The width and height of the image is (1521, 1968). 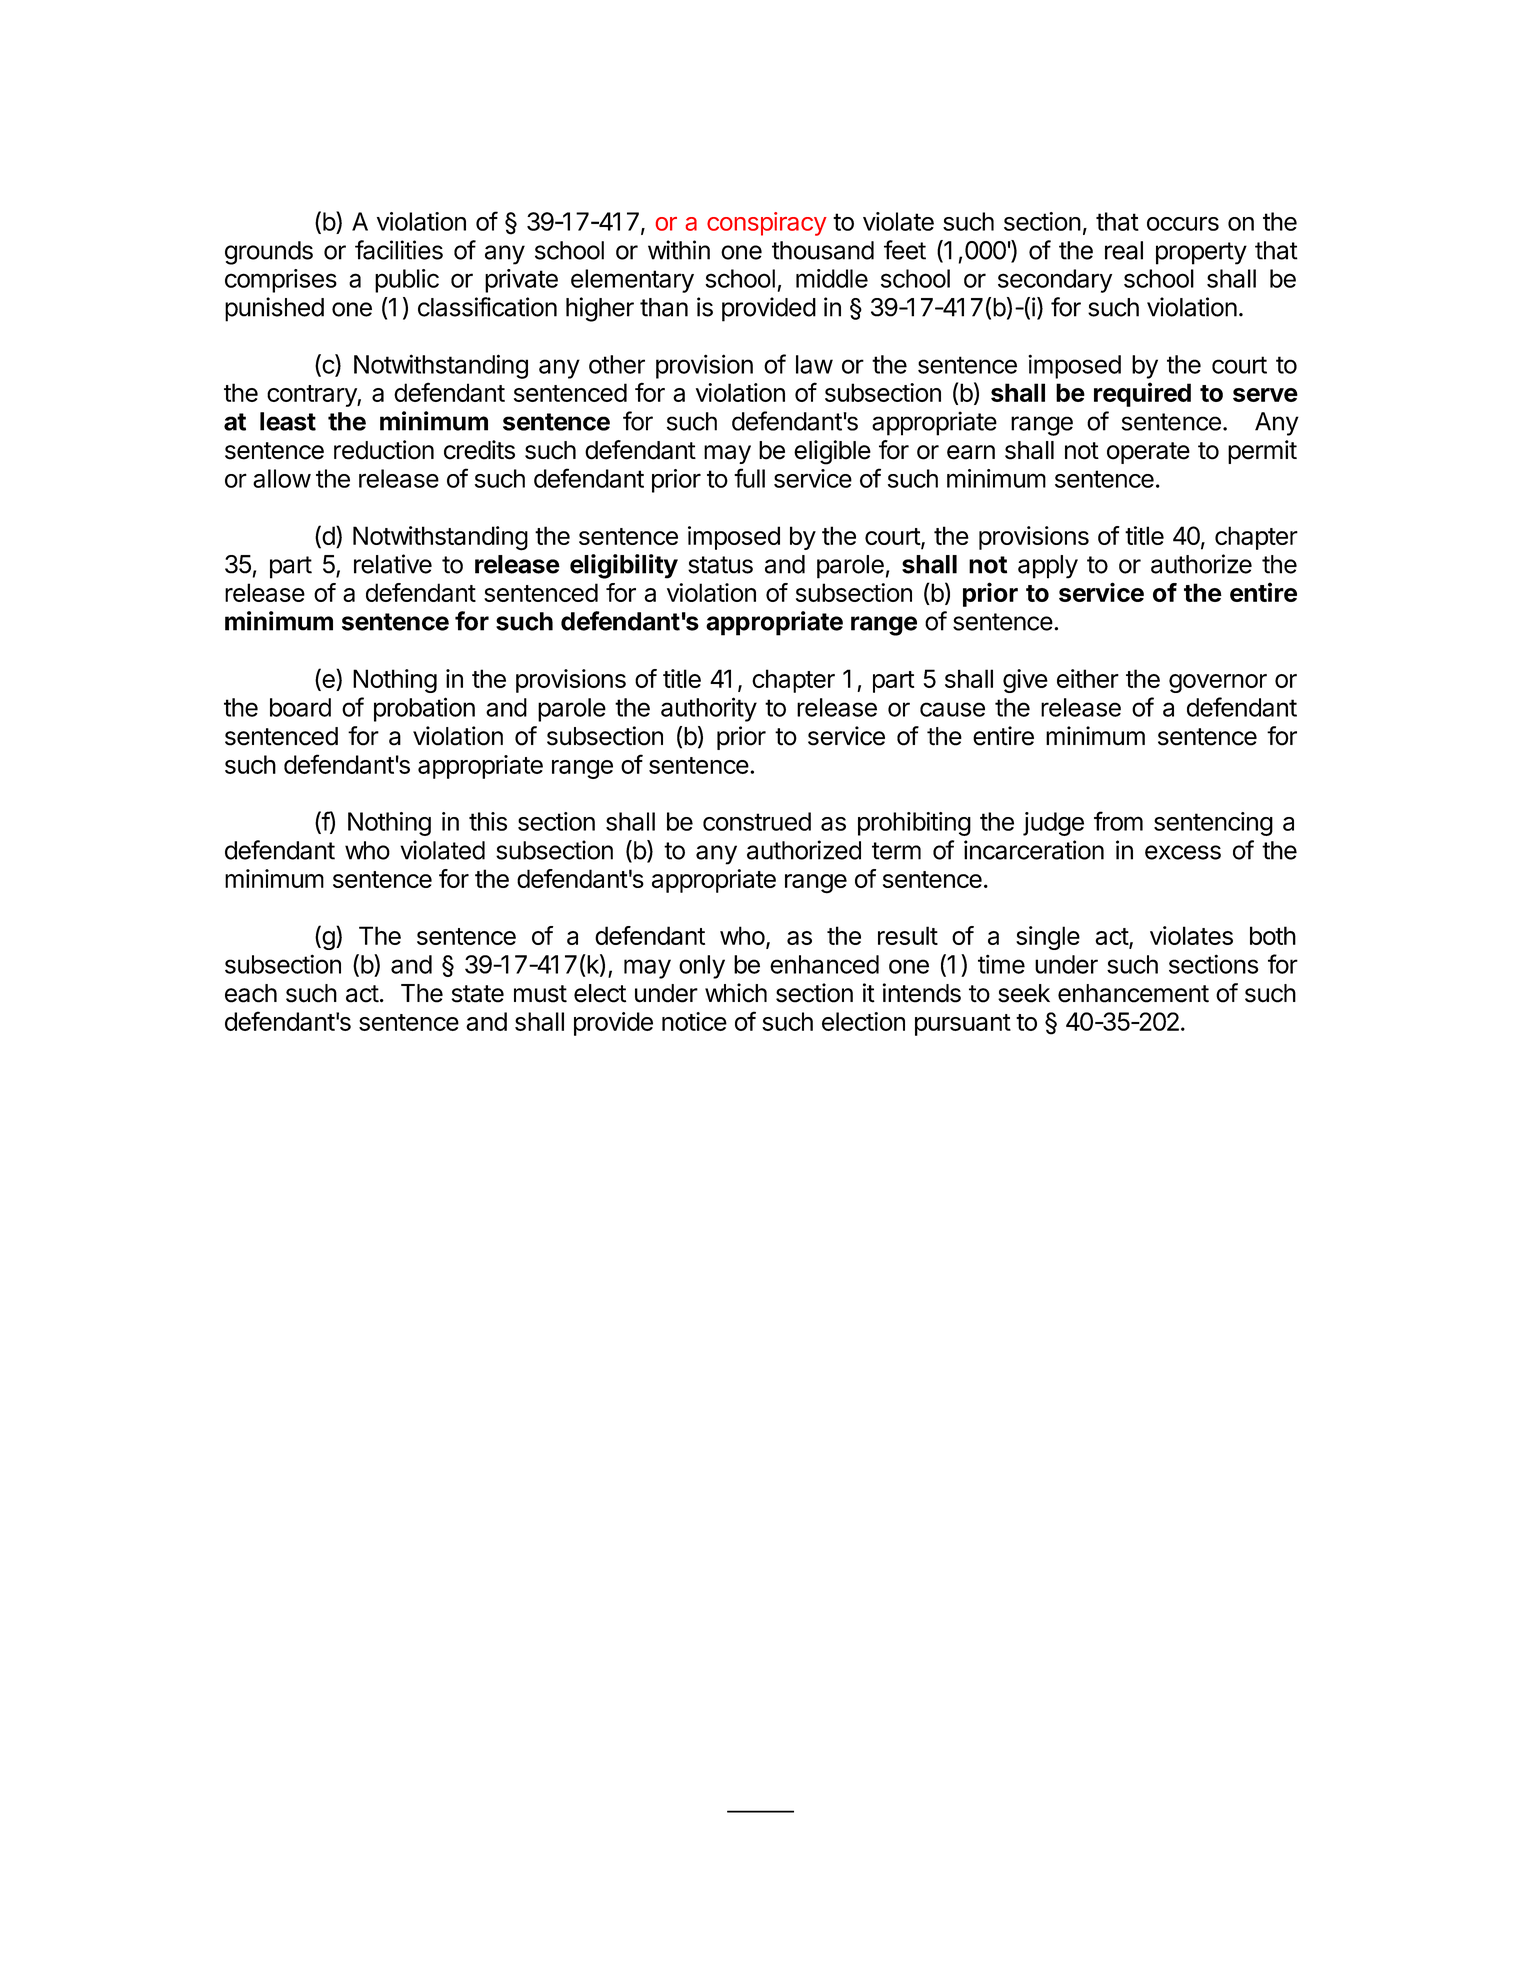 I want to click on governor, so click(x=1218, y=683).
